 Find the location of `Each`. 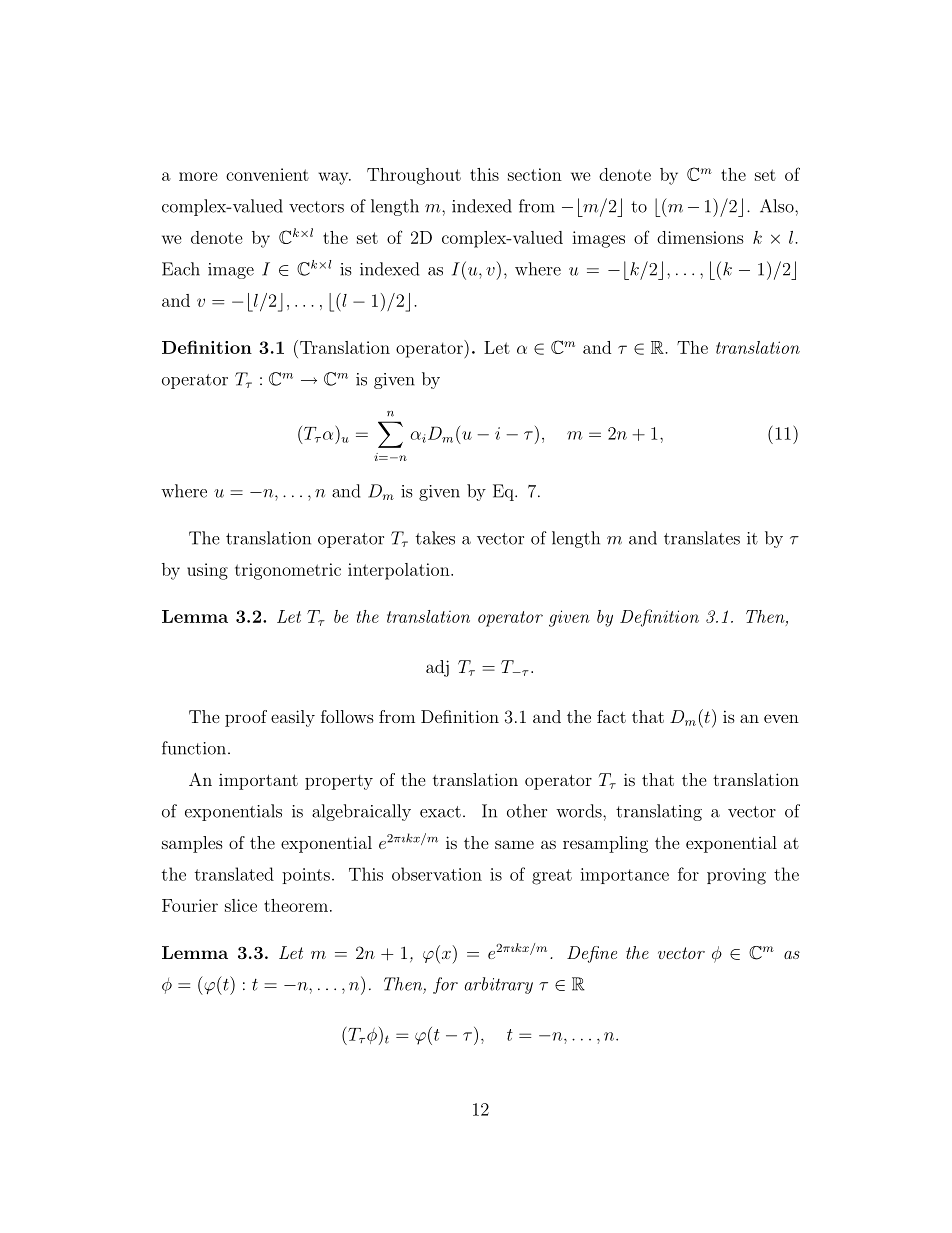

Each is located at coordinates (181, 269).
